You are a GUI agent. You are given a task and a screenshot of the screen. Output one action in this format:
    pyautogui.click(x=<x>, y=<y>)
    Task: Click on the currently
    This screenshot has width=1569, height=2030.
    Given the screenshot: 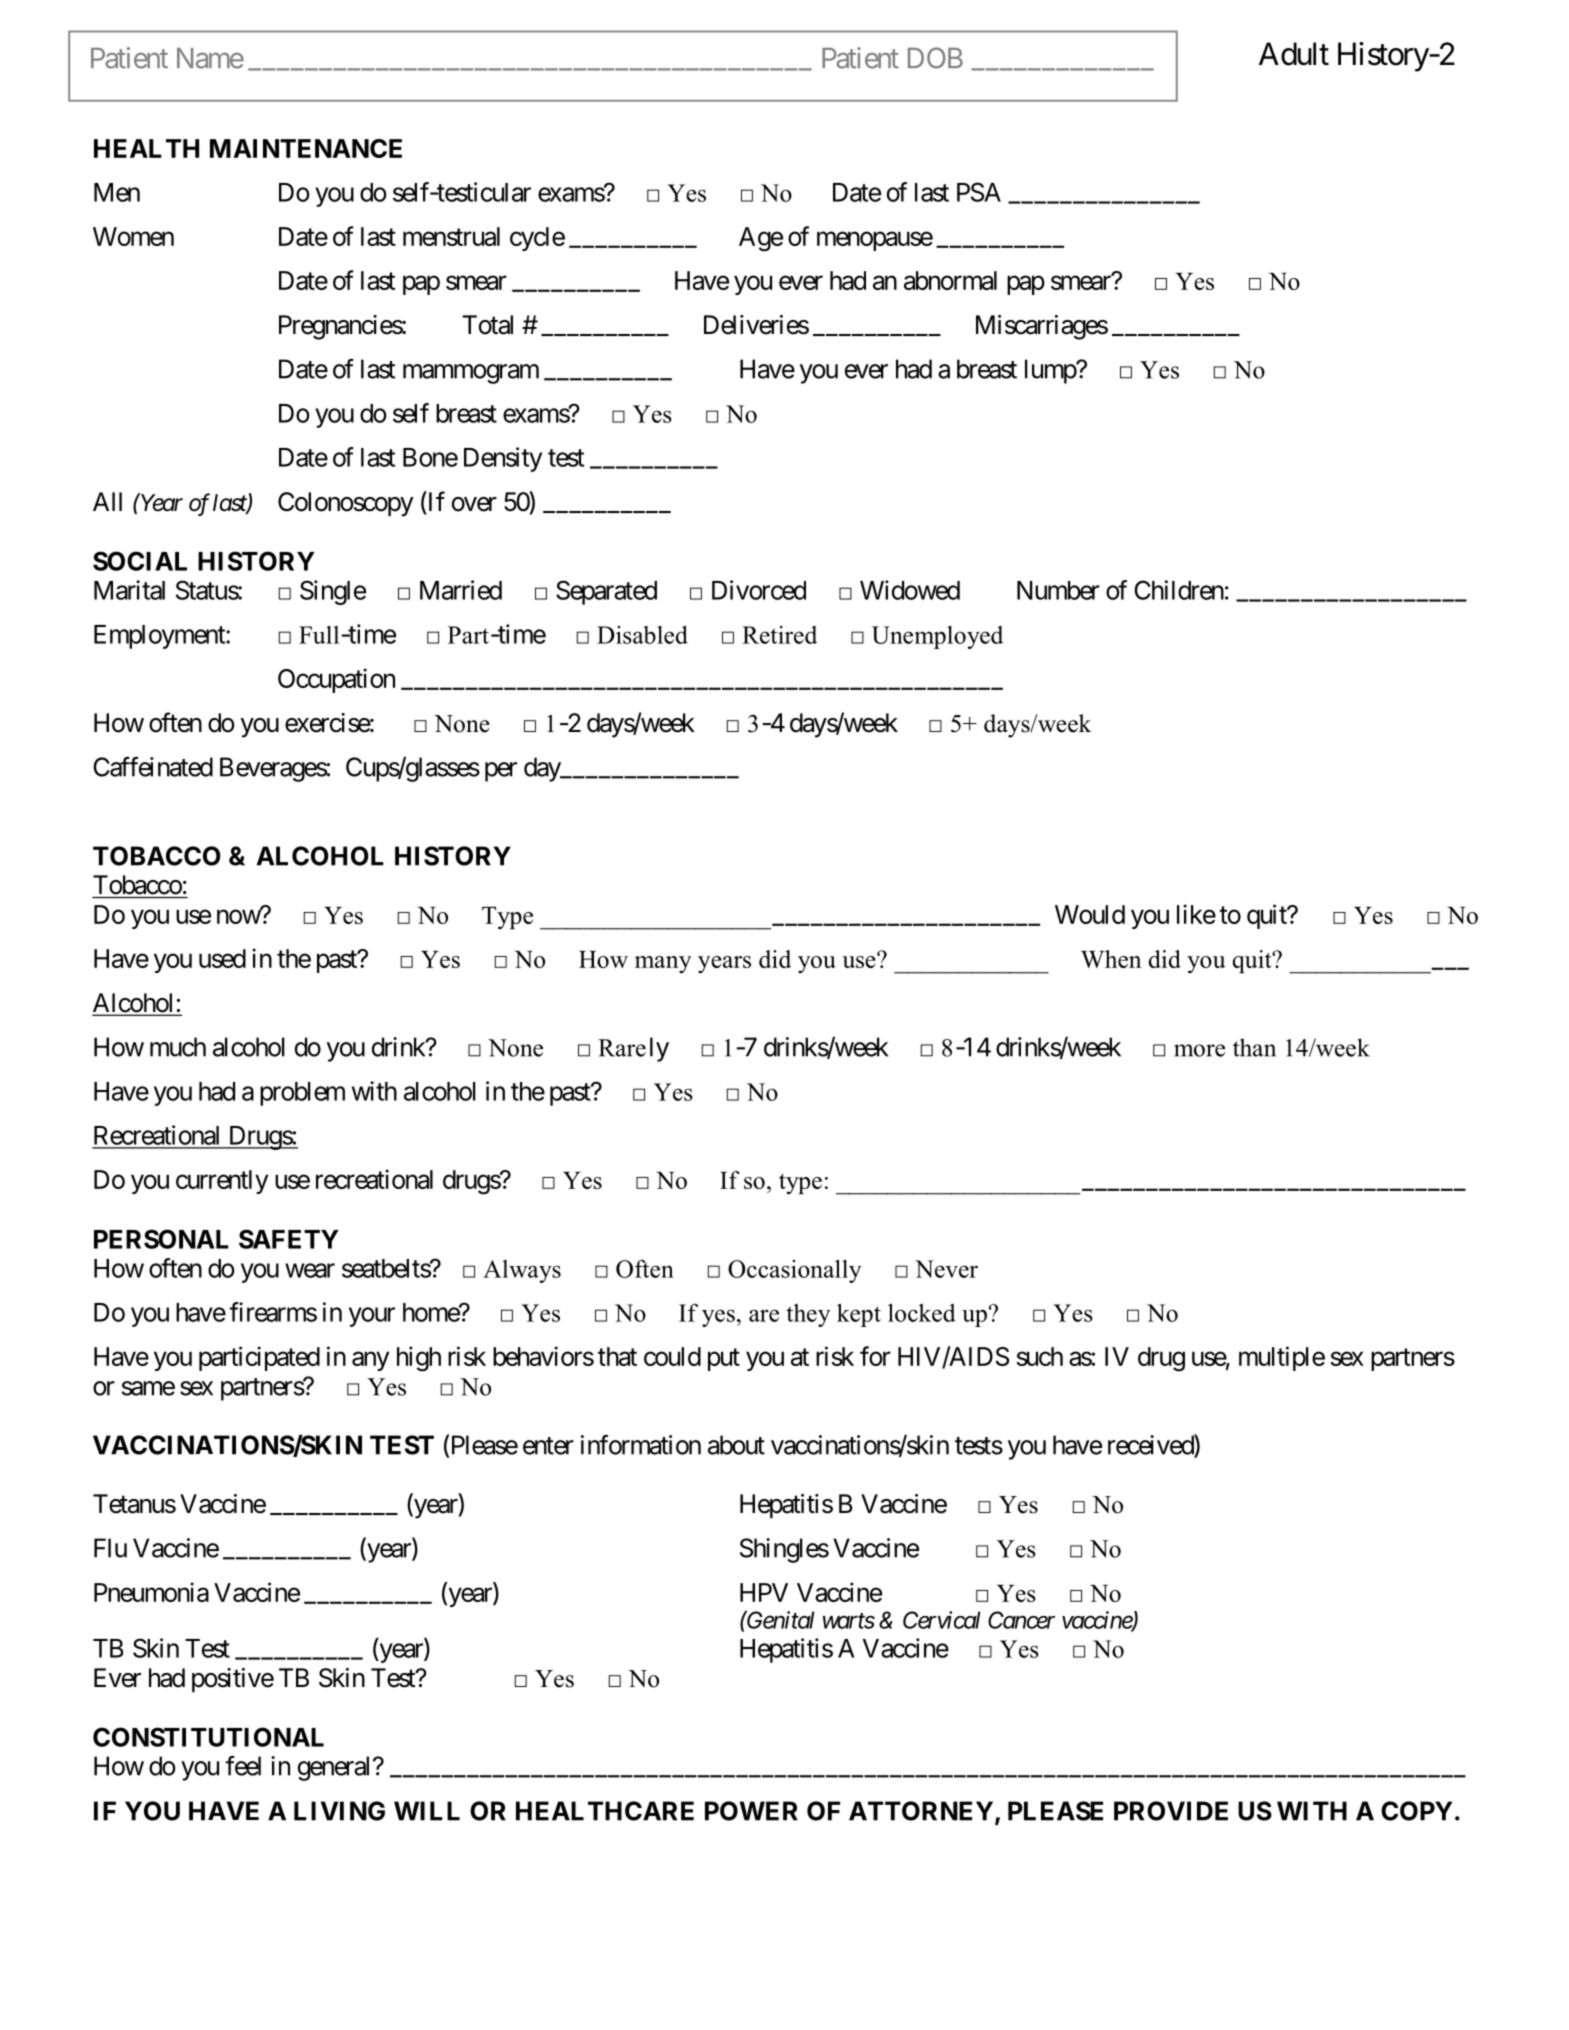 What is the action you would take?
    pyautogui.click(x=222, y=1182)
